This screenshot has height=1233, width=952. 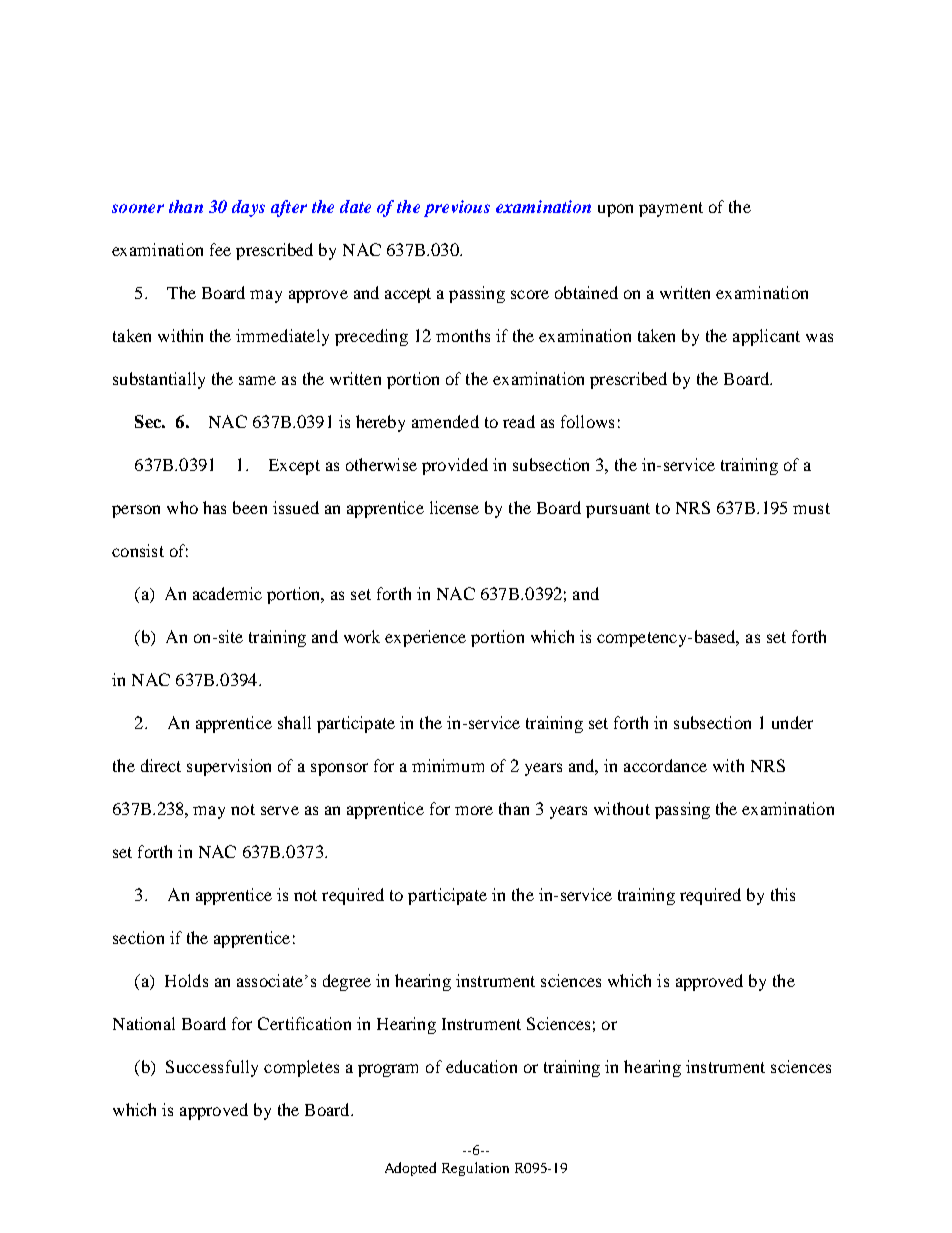 What do you see at coordinates (212, 1068) in the screenshot?
I see `Successfully` at bounding box center [212, 1068].
